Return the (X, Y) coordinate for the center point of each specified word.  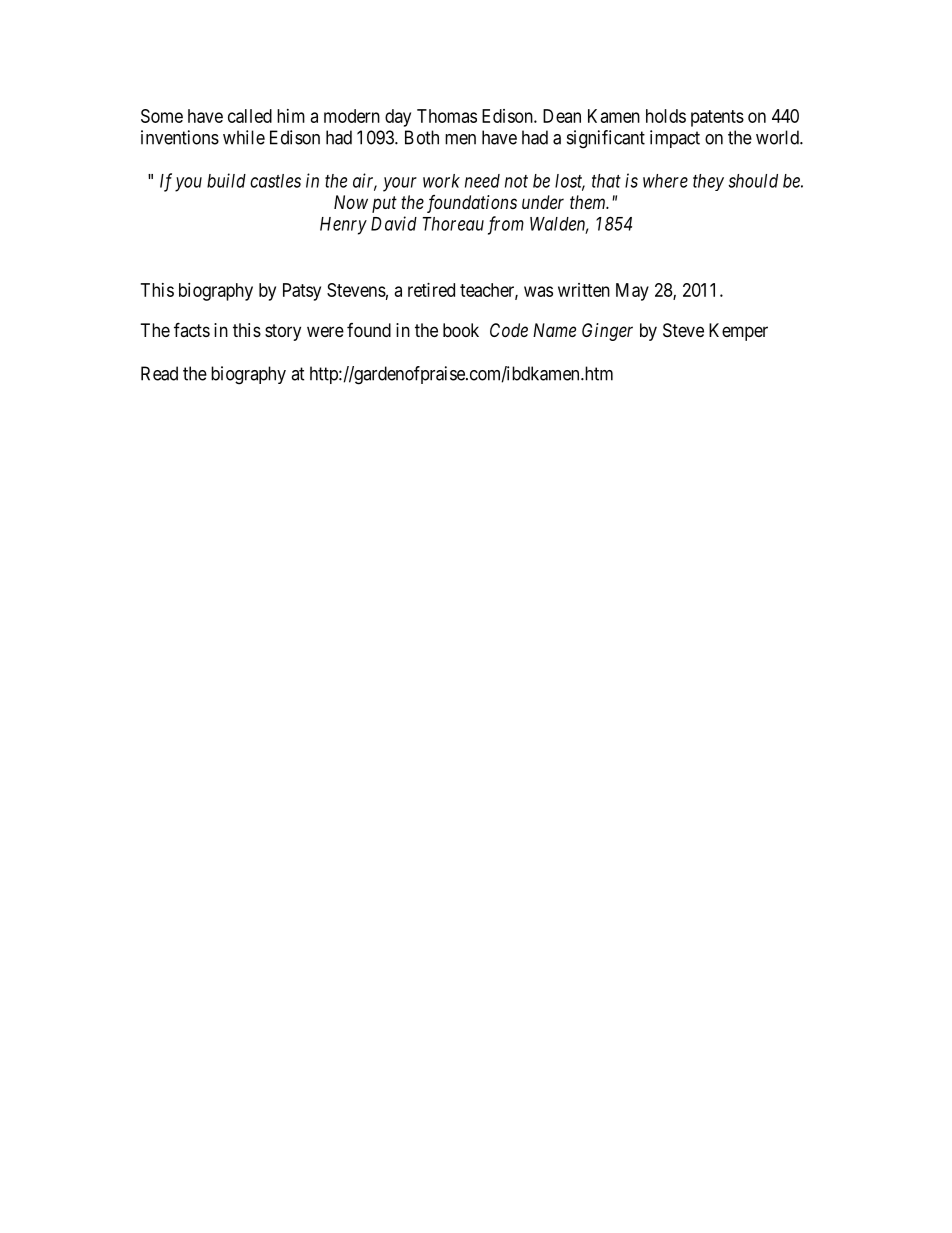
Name (554, 330)
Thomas (447, 116)
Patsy (302, 292)
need (482, 181)
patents (717, 118)
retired (431, 290)
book (461, 330)
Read (159, 373)
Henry (343, 226)
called (250, 116)
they (708, 182)
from (506, 225)
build (226, 180)
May (632, 292)
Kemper (738, 332)
